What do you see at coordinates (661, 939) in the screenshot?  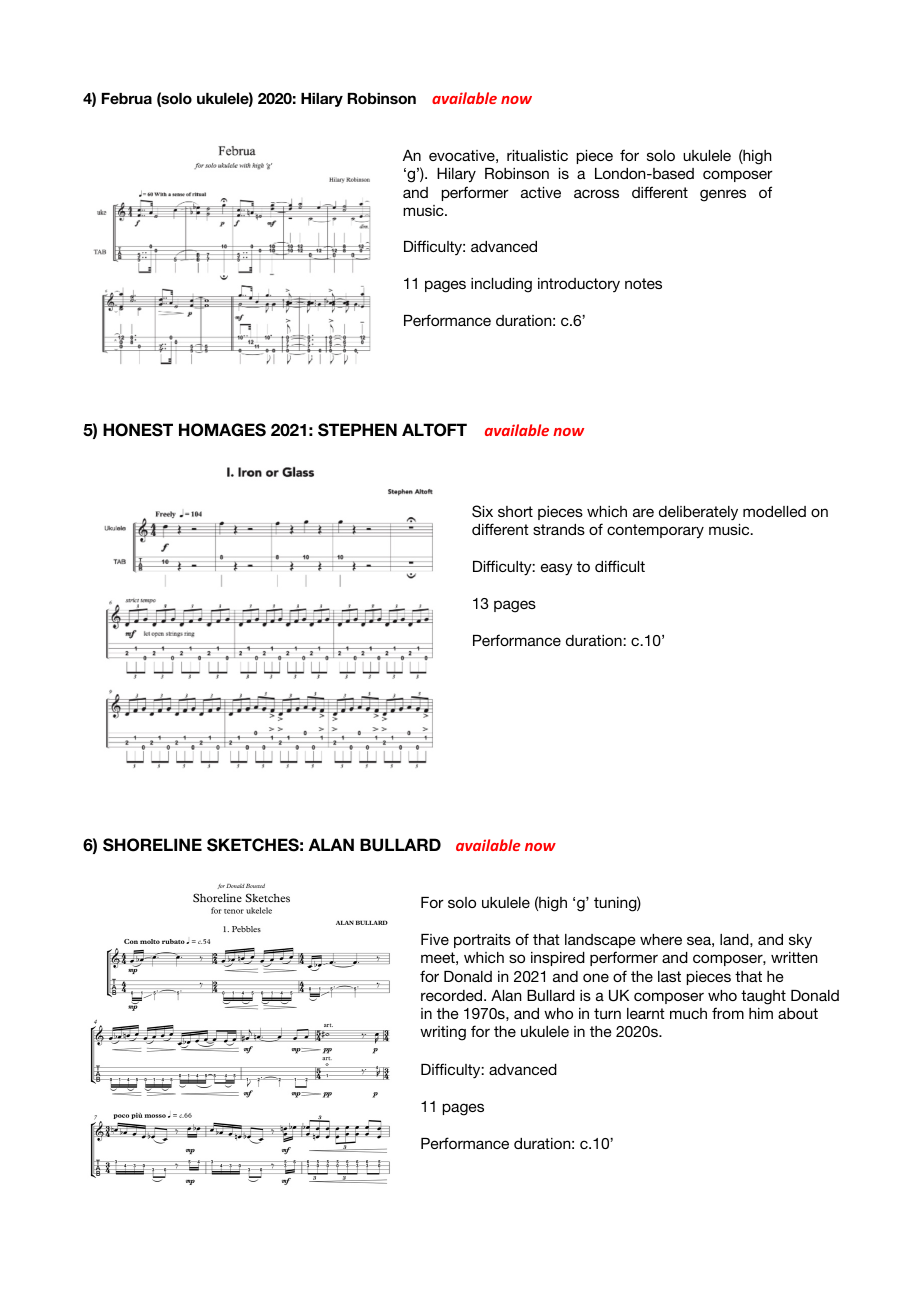 I see `where` at bounding box center [661, 939].
